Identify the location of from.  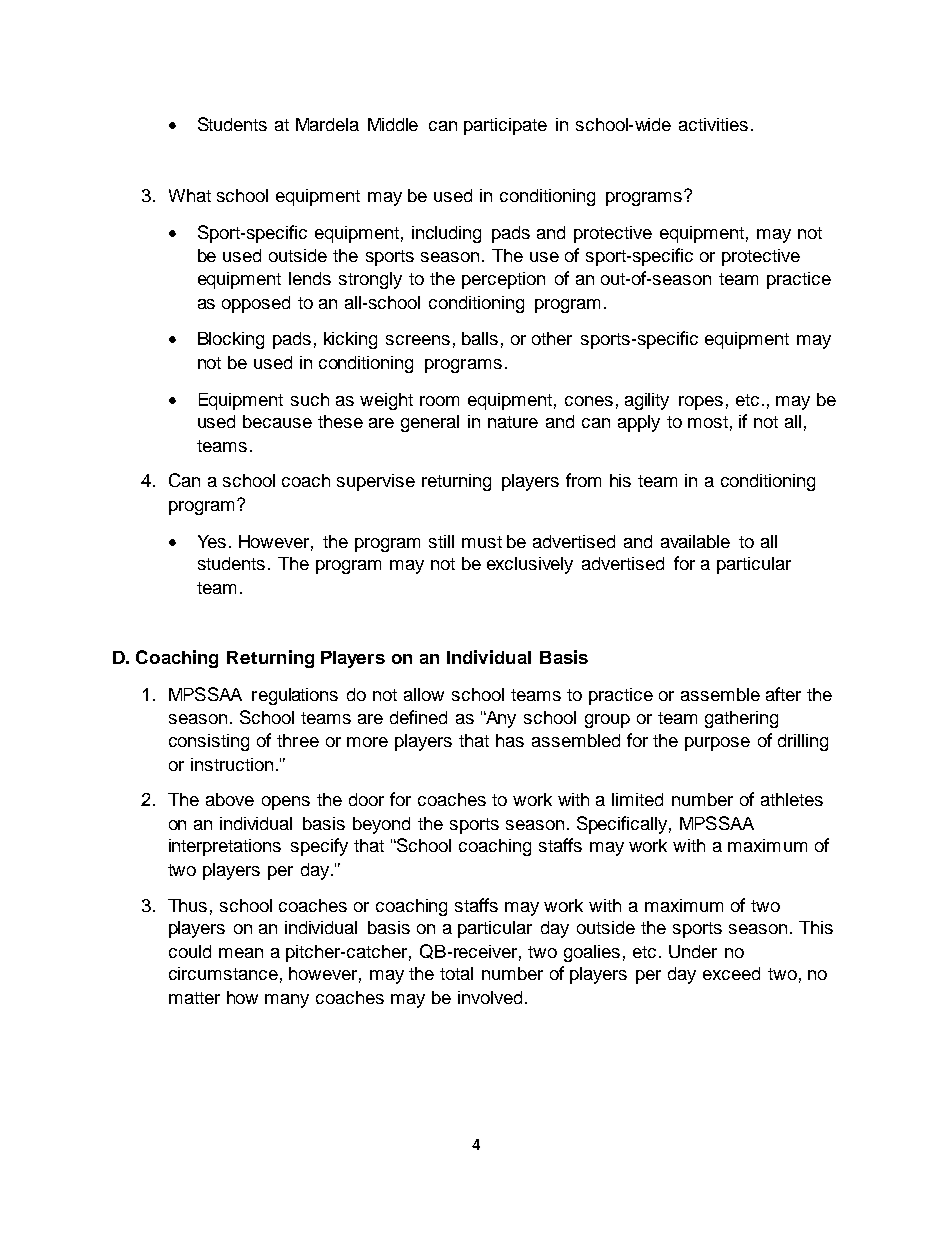
(583, 480).
